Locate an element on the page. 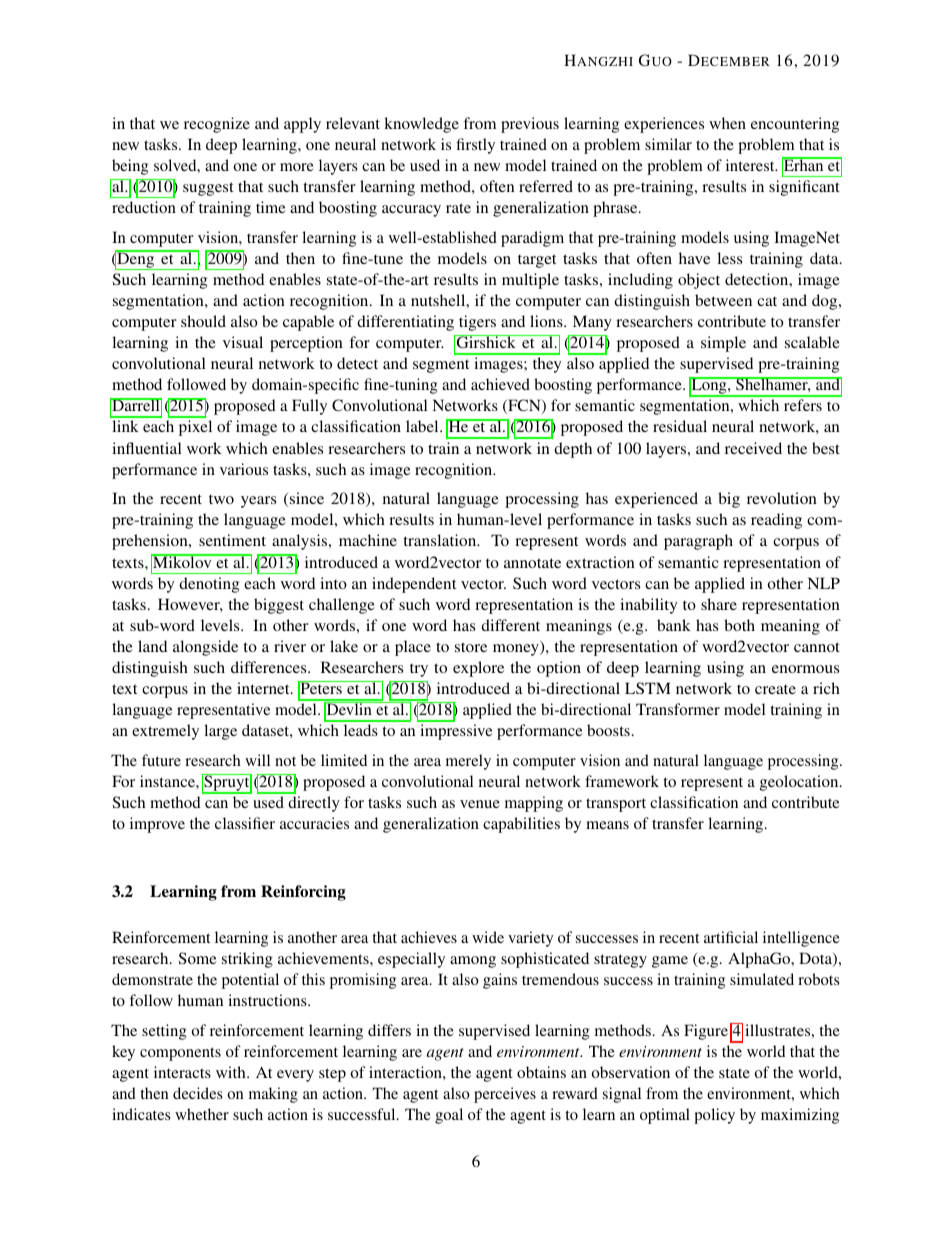 This image has height=1233, width=952. denoting is located at coordinates (209, 585).
